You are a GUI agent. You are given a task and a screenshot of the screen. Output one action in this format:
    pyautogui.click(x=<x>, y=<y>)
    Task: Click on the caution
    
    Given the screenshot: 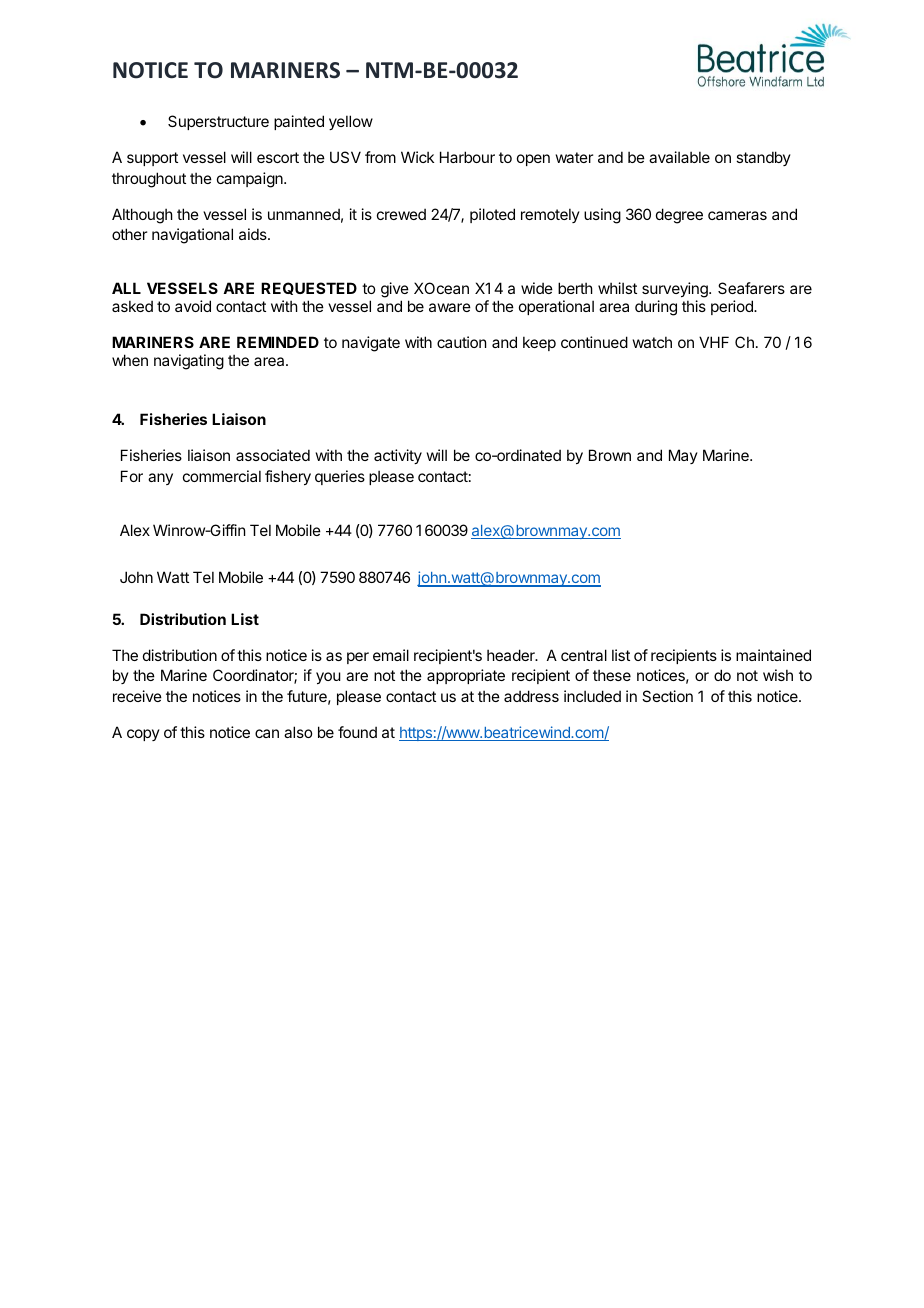 What is the action you would take?
    pyautogui.click(x=461, y=342)
